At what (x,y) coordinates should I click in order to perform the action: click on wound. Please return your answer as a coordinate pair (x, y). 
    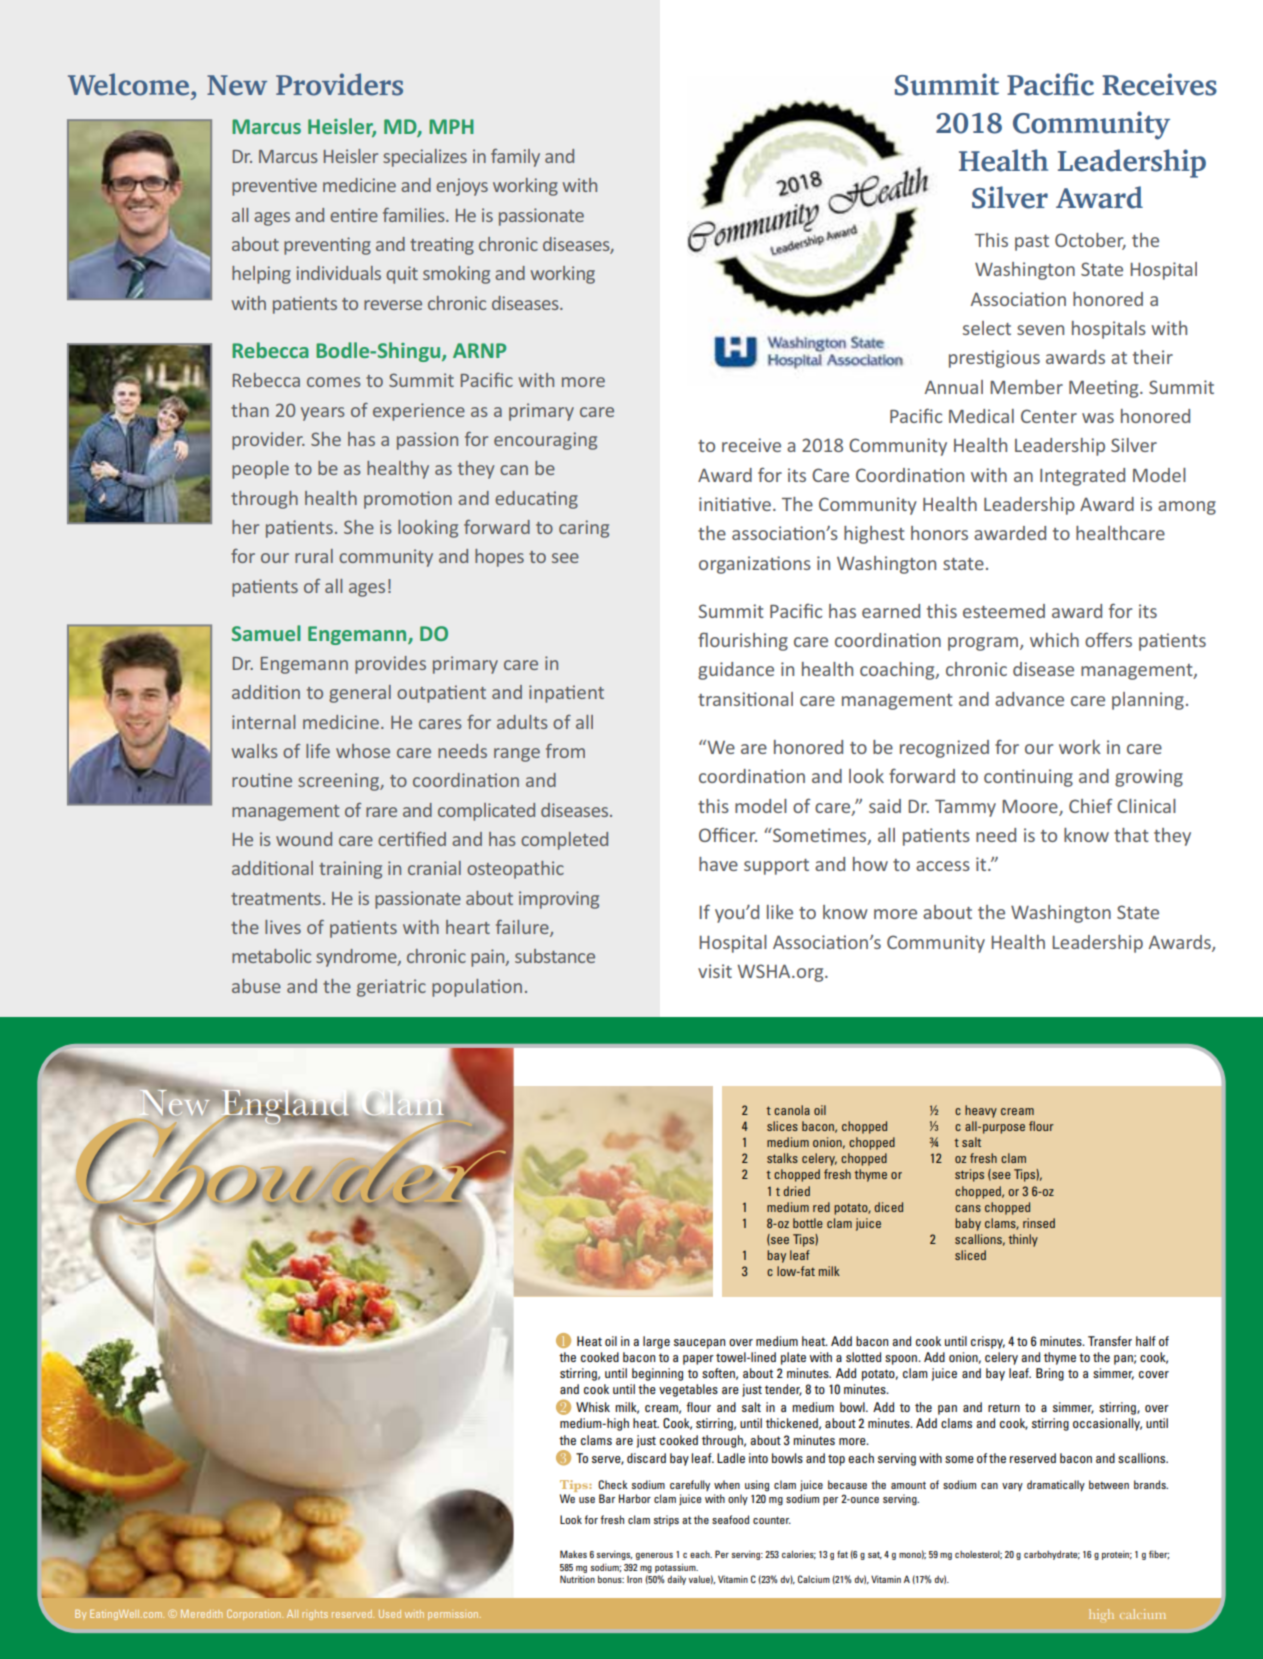
    Looking at the image, I should click on (304, 839).
